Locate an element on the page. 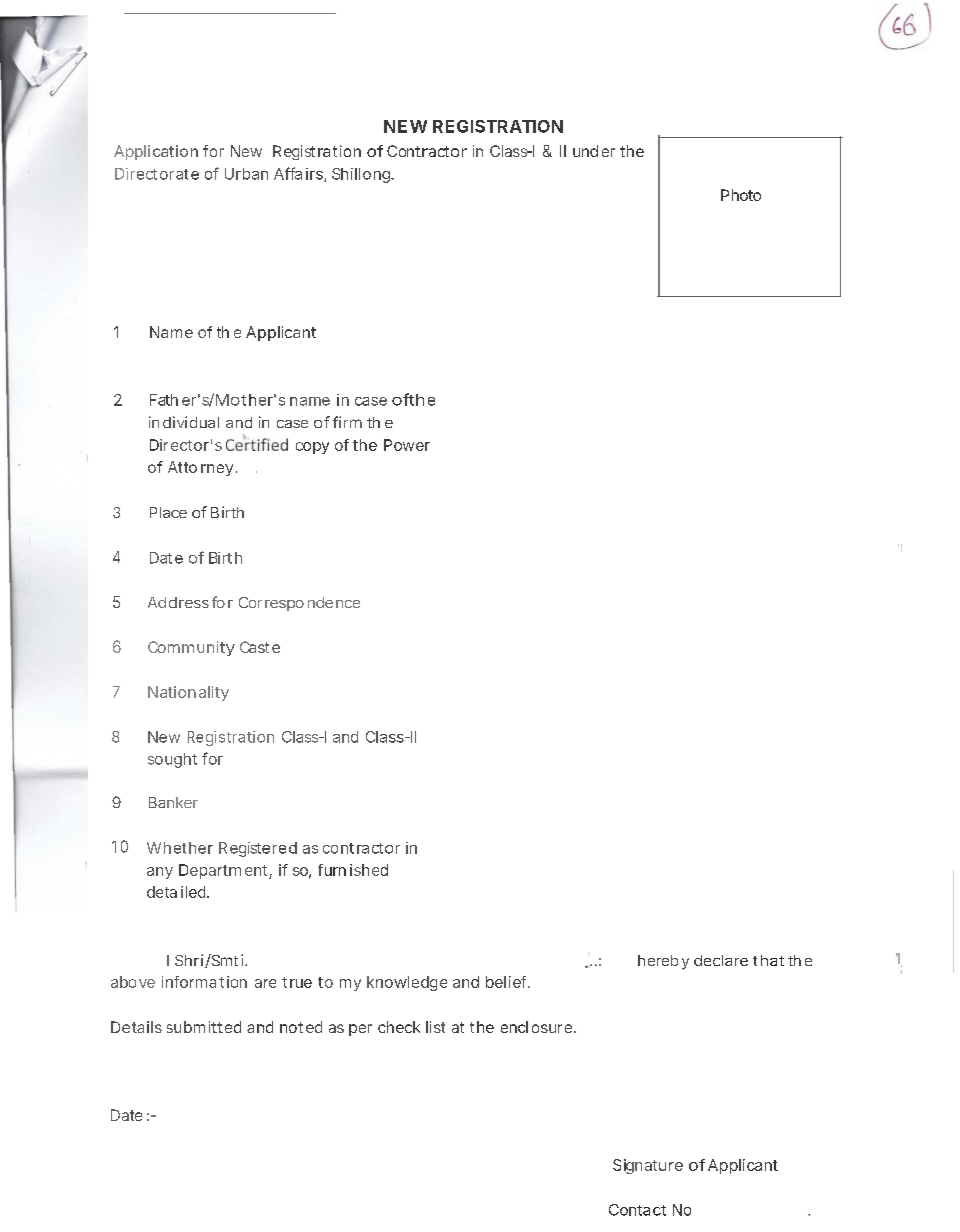  Date is located at coordinates (126, 1115).
